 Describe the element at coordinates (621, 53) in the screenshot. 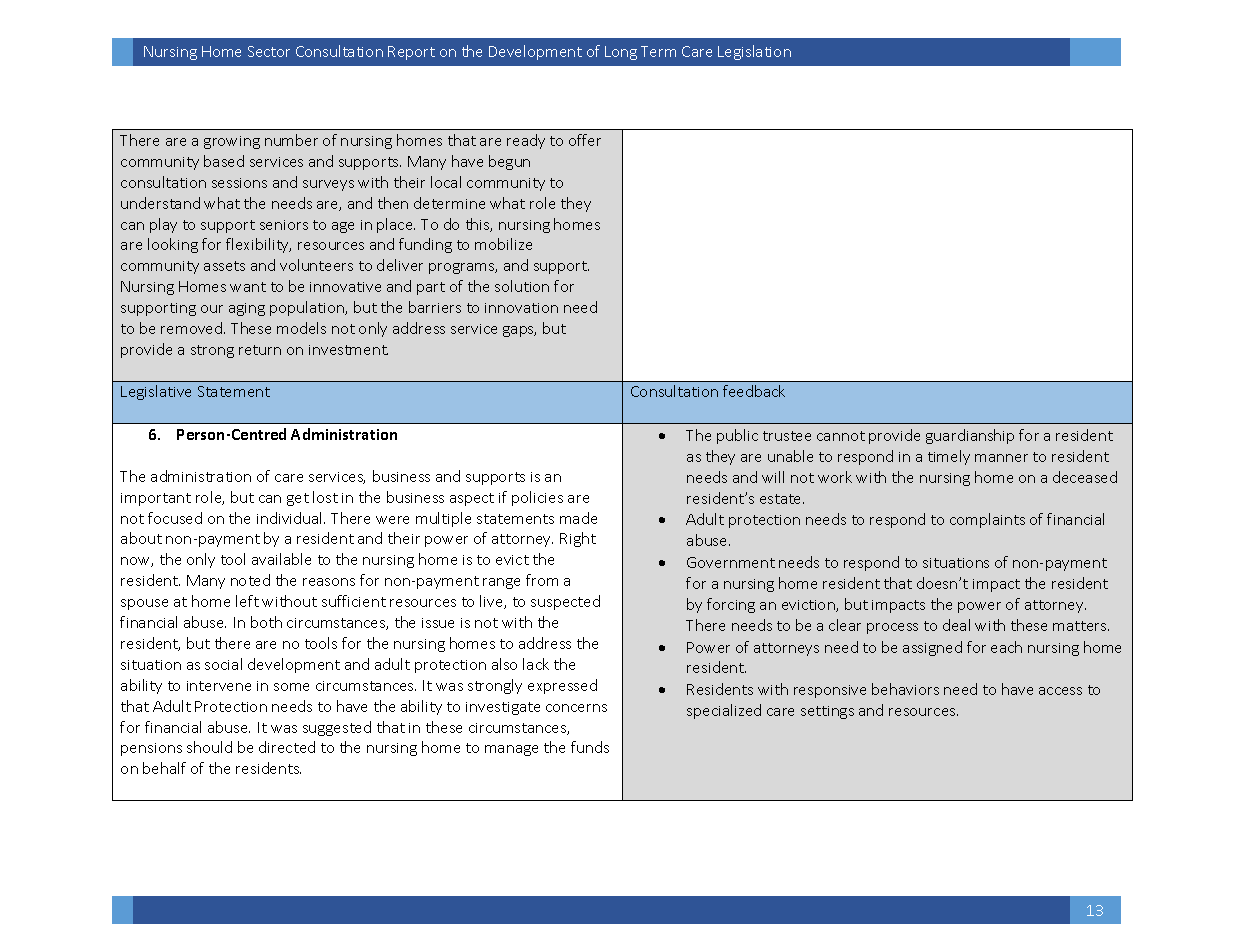

I see `Long` at that location.
